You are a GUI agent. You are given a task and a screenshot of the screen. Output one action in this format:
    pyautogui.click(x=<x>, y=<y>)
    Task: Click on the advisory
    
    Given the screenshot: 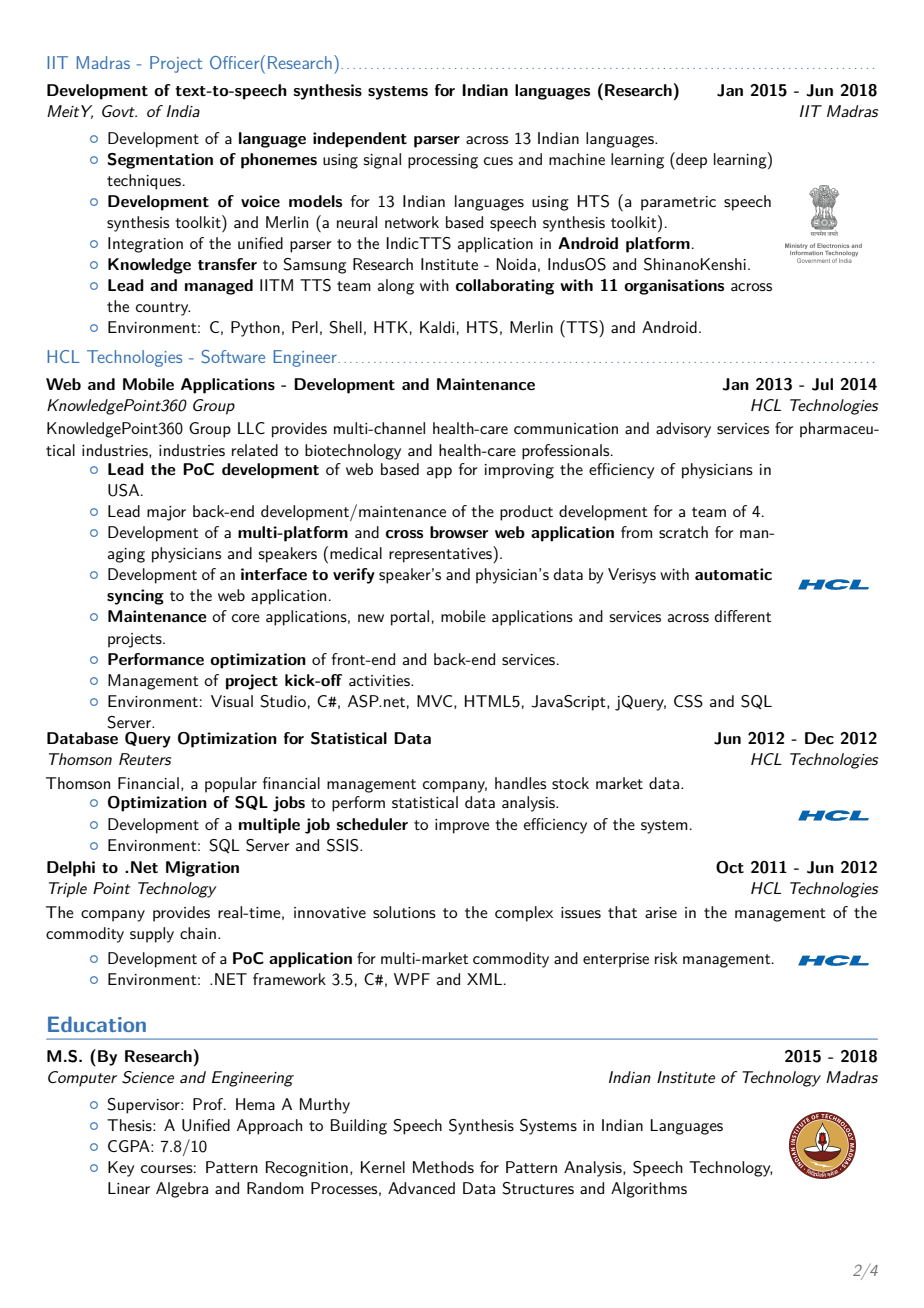 What is the action you would take?
    pyautogui.click(x=683, y=430)
